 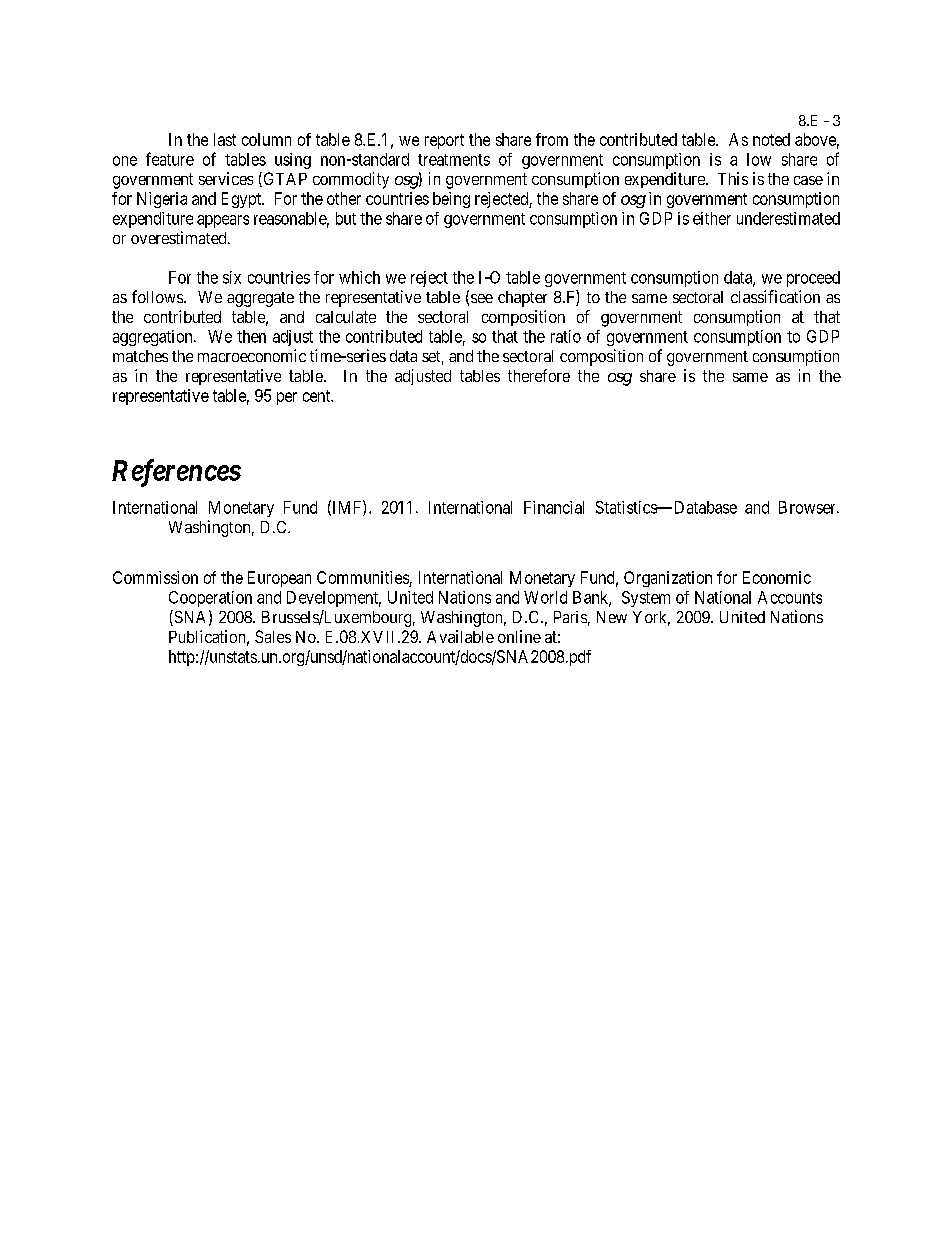 What do you see at coordinates (140, 356) in the screenshot?
I see `matches` at bounding box center [140, 356].
